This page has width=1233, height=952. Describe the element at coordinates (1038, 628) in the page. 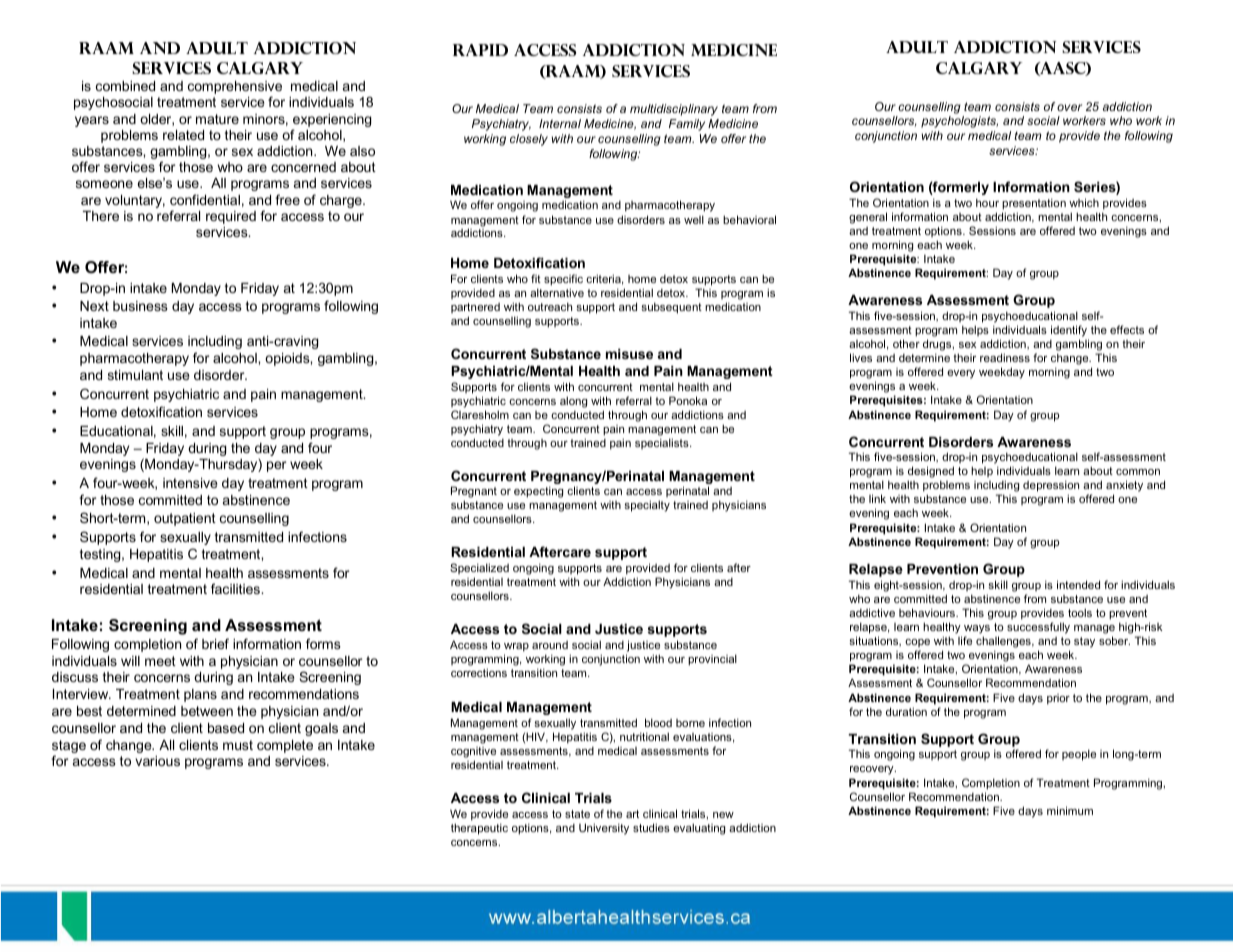

I see `successfully` at that location.
